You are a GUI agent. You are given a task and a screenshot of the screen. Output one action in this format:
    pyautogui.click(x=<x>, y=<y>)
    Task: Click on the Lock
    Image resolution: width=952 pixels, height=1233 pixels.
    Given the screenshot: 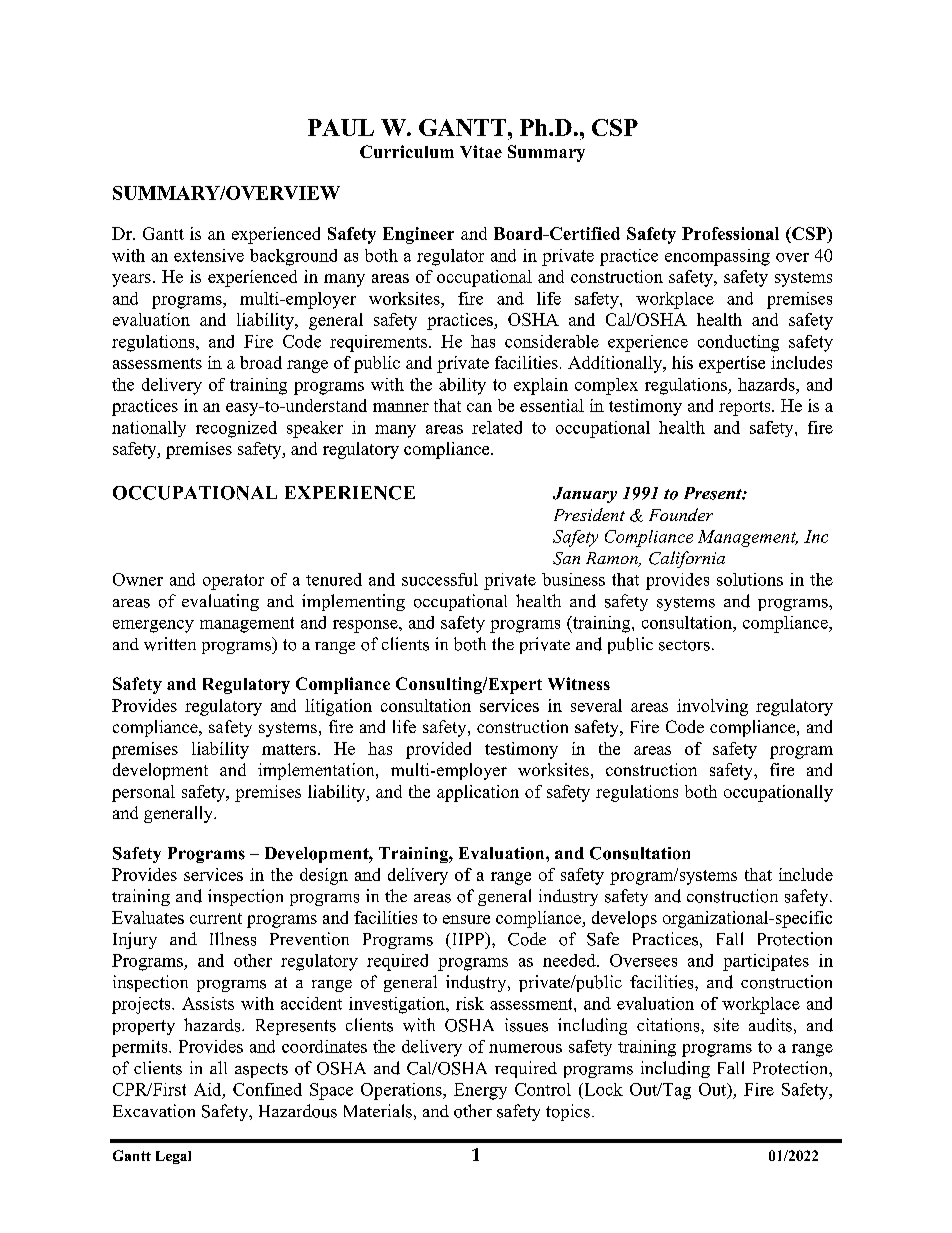 What is the action you would take?
    pyautogui.click(x=602, y=1089)
